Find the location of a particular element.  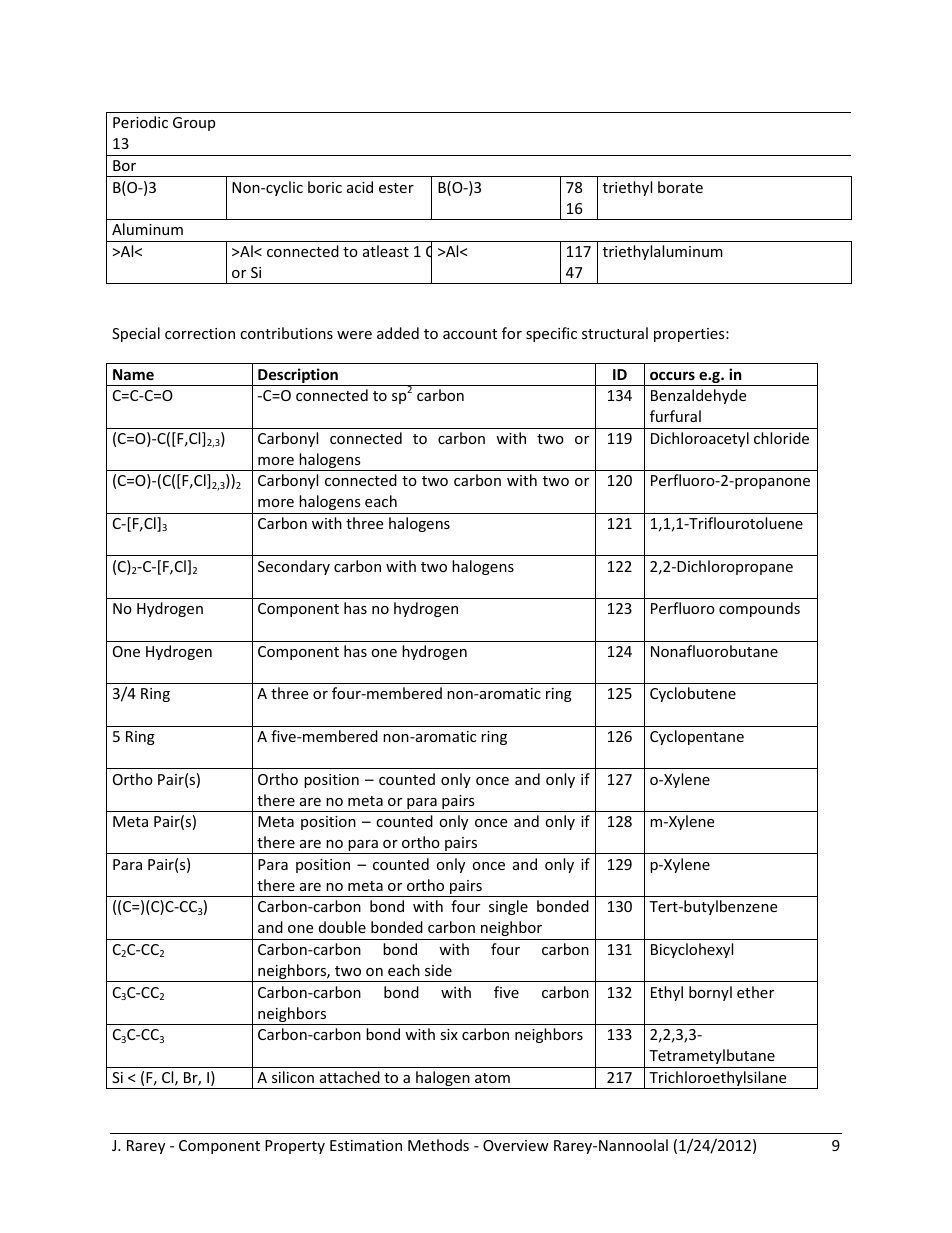

ester is located at coordinates (396, 188).
